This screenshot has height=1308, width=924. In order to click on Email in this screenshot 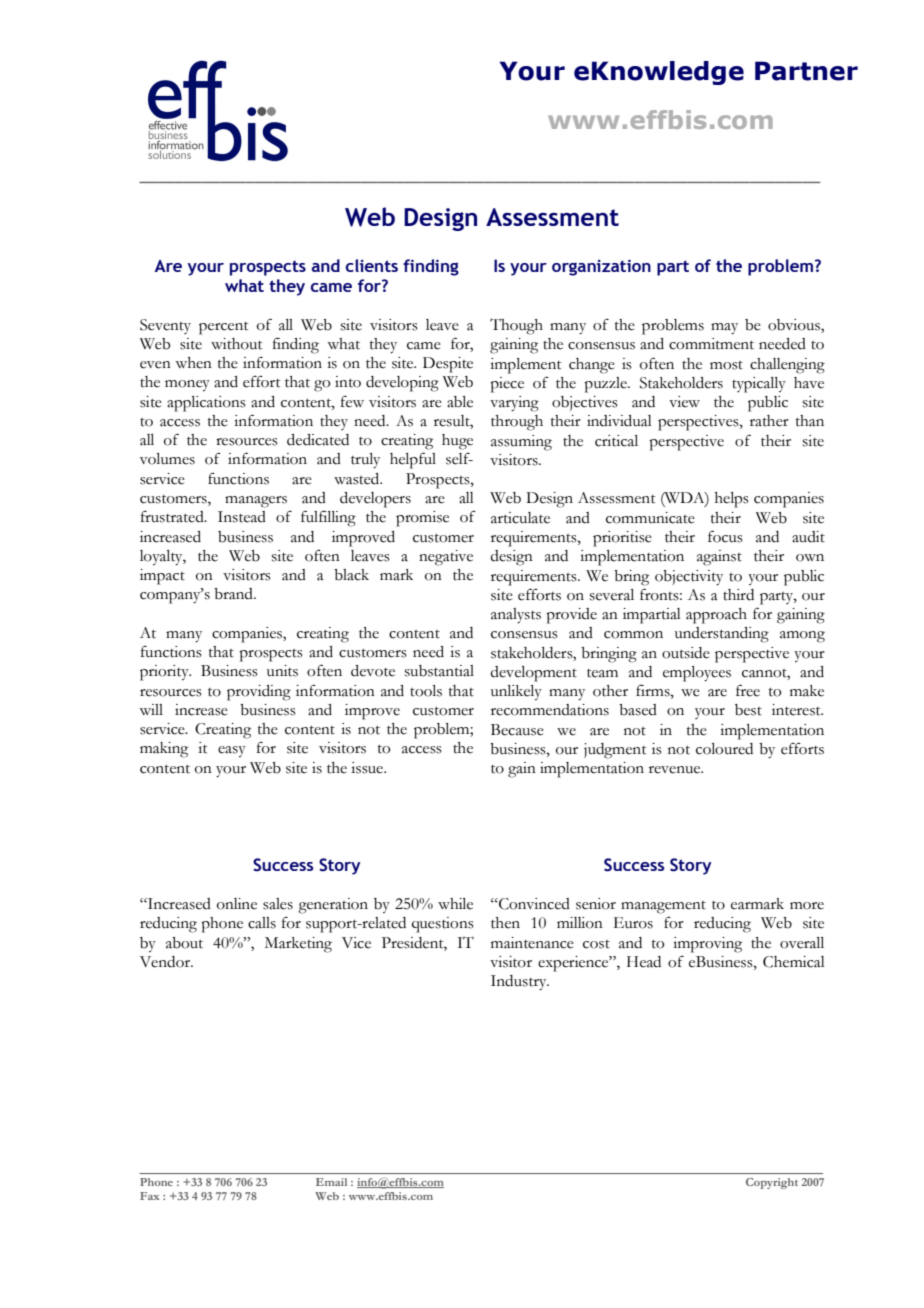, I will do `click(331, 1182)`.
